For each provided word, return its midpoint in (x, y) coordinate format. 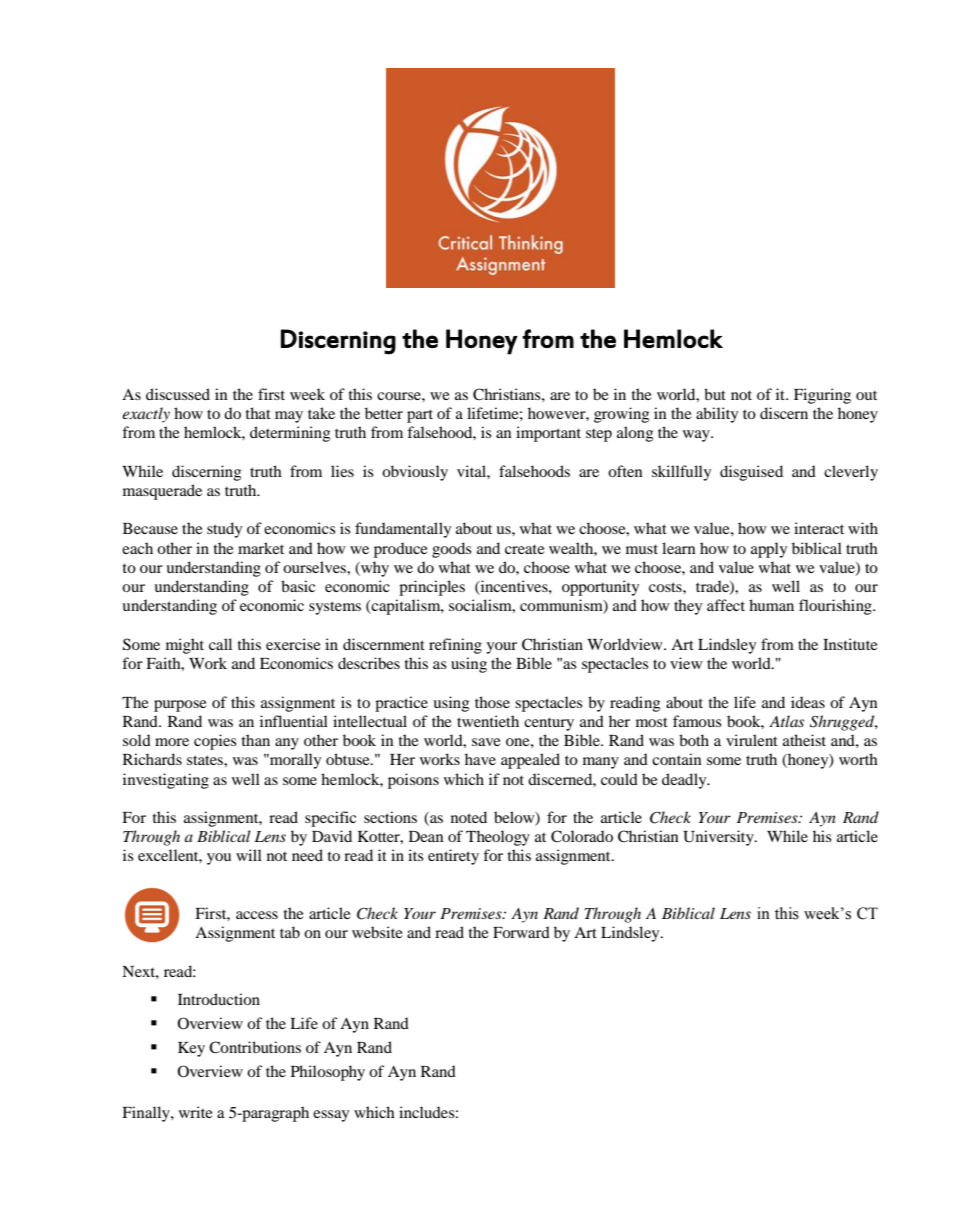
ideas (808, 702)
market (261, 548)
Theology (498, 838)
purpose (180, 706)
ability (717, 415)
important (548, 434)
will (249, 855)
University (719, 838)
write (196, 1112)
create (525, 549)
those (492, 702)
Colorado (582, 836)
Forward (521, 932)
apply (769, 550)
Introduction (219, 999)
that (258, 413)
